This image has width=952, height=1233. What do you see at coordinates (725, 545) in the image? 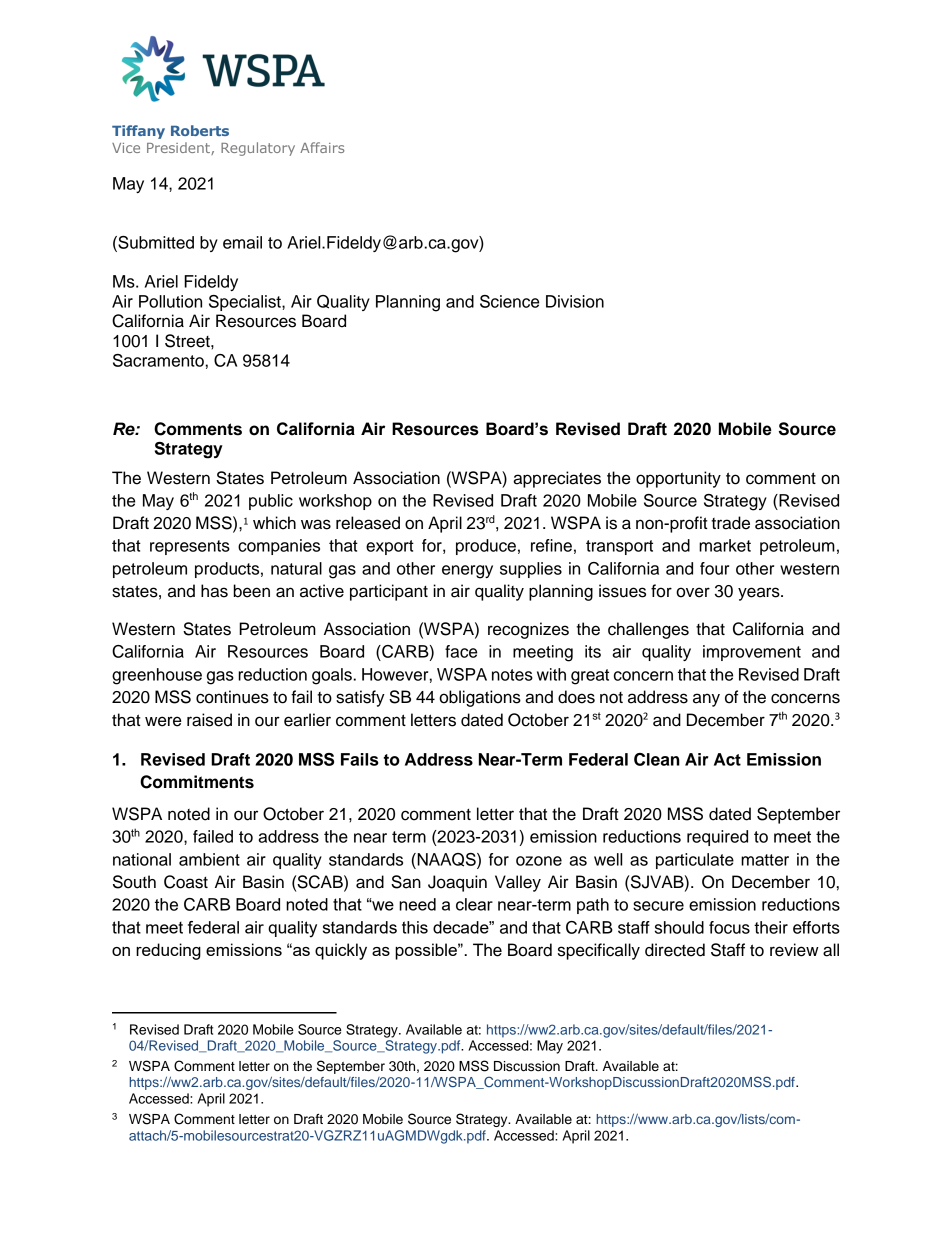
I see `market` at bounding box center [725, 545].
